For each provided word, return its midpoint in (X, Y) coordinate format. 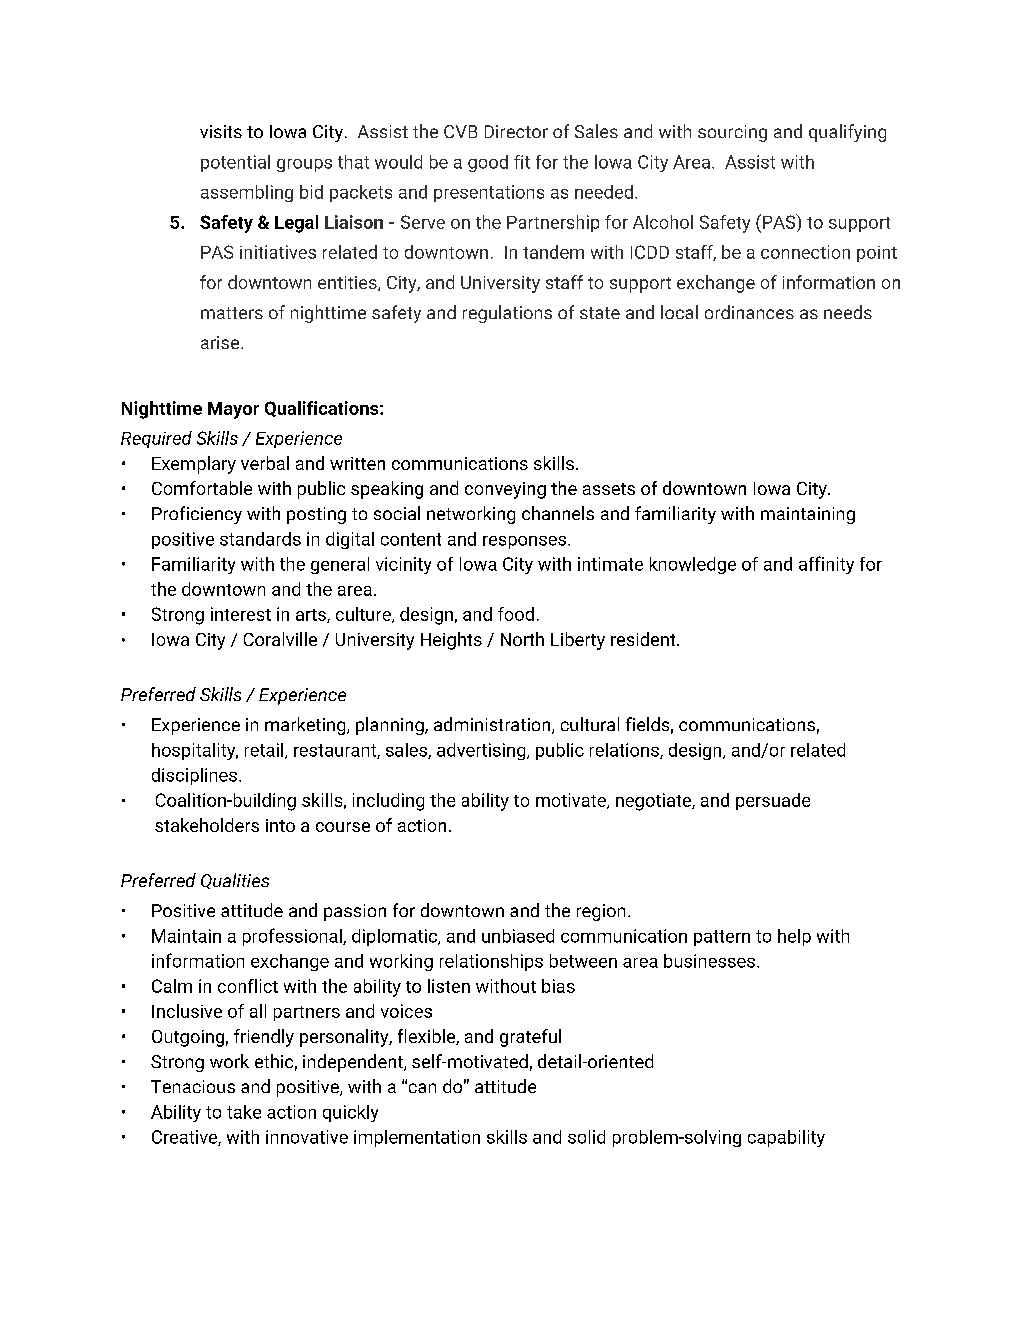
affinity (826, 565)
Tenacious (193, 1086)
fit (522, 162)
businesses (709, 961)
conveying (505, 490)
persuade (773, 801)
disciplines (194, 776)
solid (586, 1137)
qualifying (847, 133)
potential (235, 163)
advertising (482, 751)
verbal (265, 463)
